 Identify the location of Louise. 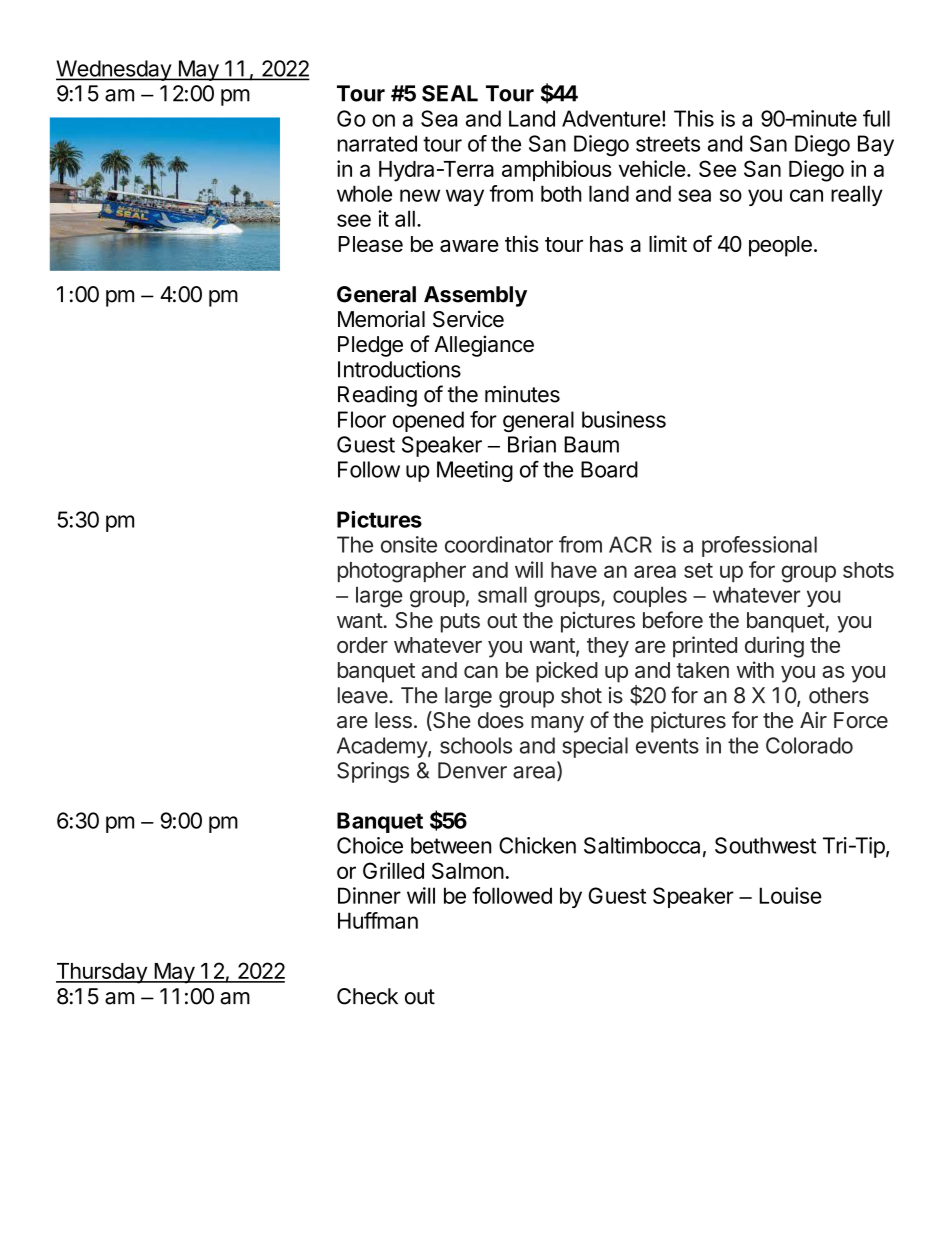
(790, 895).
